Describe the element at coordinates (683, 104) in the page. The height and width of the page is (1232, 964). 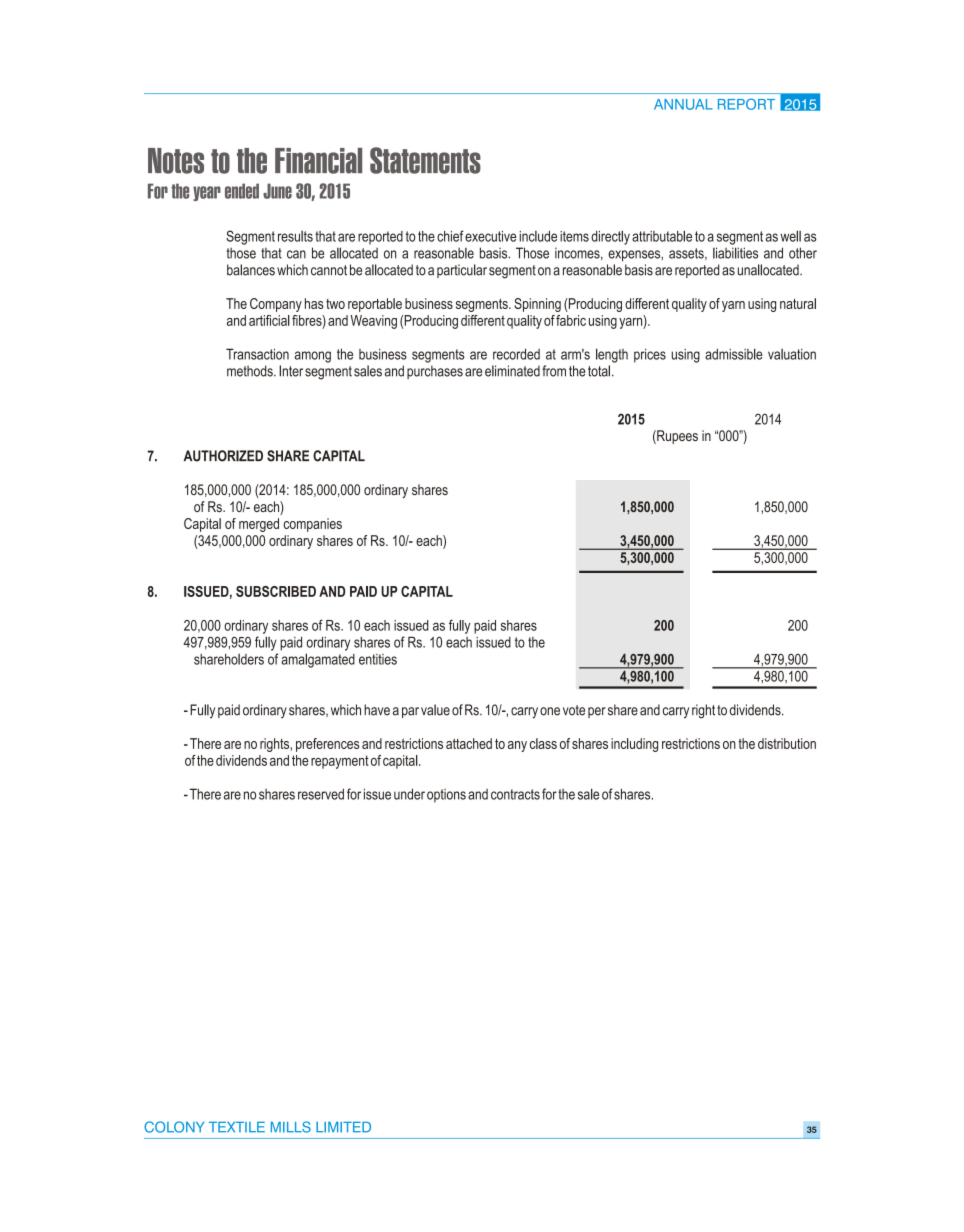
I see `ANNUAL` at that location.
